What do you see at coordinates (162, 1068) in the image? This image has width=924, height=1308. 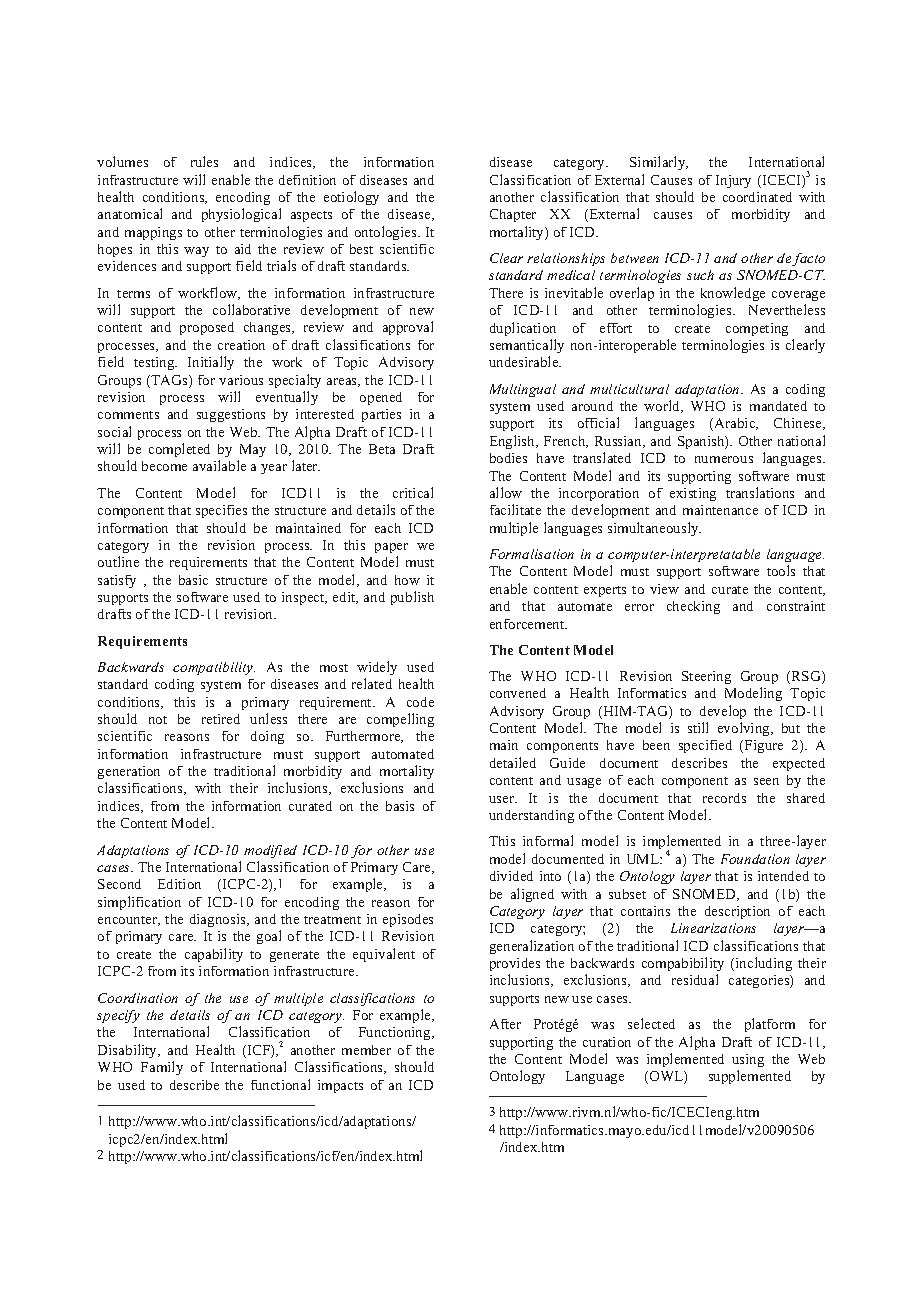 I see `Family` at bounding box center [162, 1068].
